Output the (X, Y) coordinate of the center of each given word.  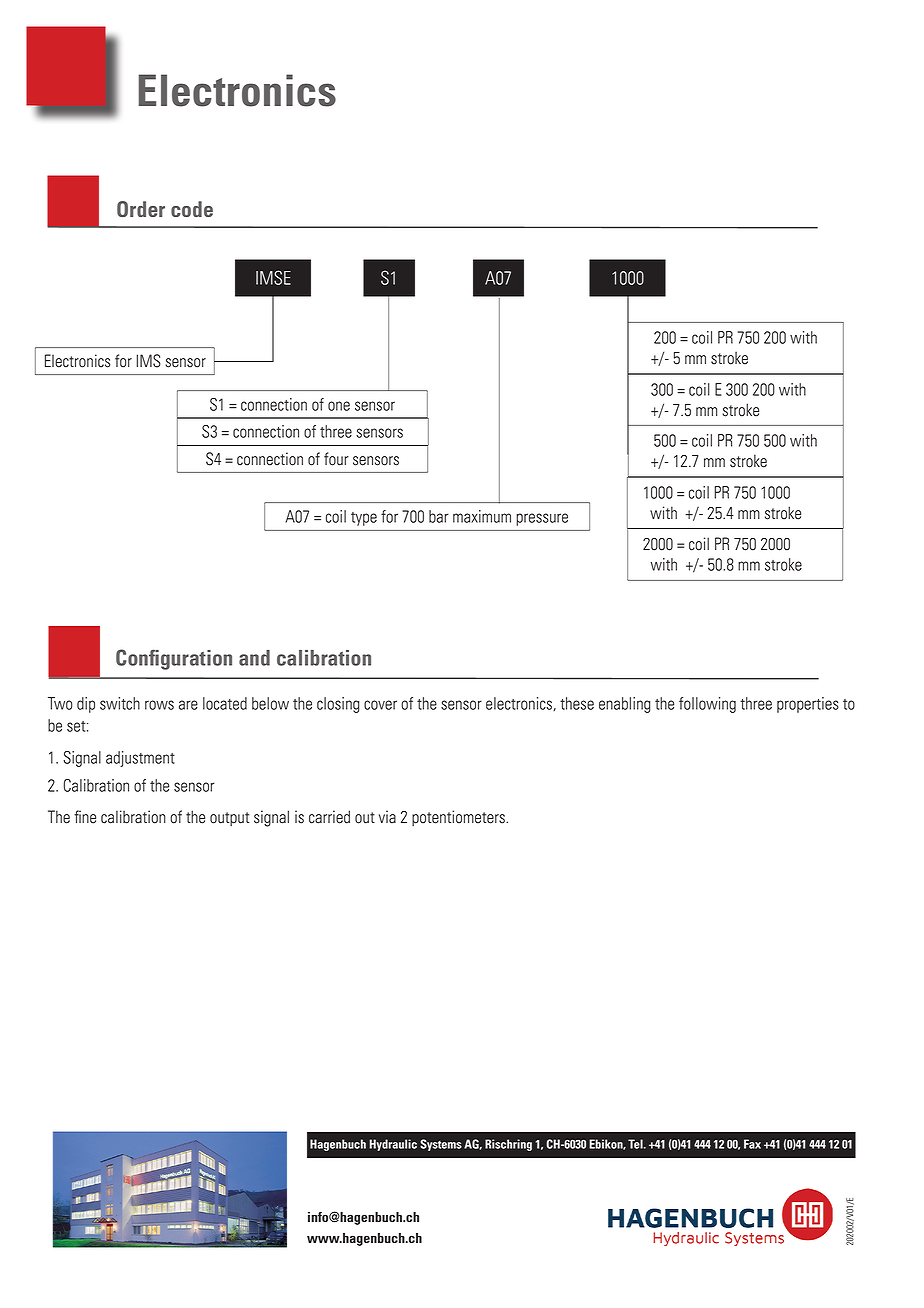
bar (439, 516)
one (339, 406)
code (192, 209)
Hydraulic (393, 1145)
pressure (542, 519)
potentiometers (459, 818)
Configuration (174, 659)
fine (85, 817)
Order (141, 209)
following (707, 705)
